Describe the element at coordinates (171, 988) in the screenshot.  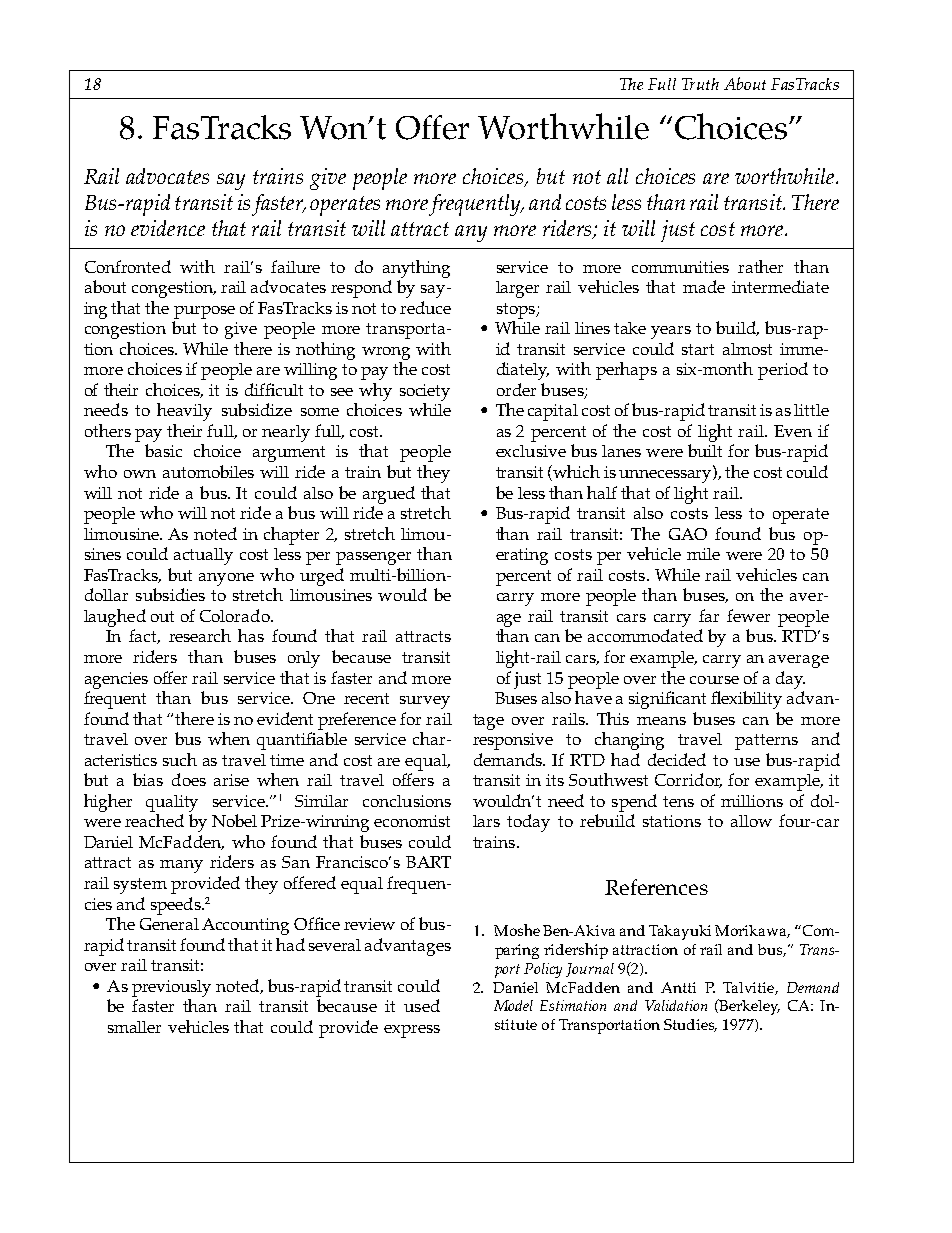
I see `previously` at that location.
